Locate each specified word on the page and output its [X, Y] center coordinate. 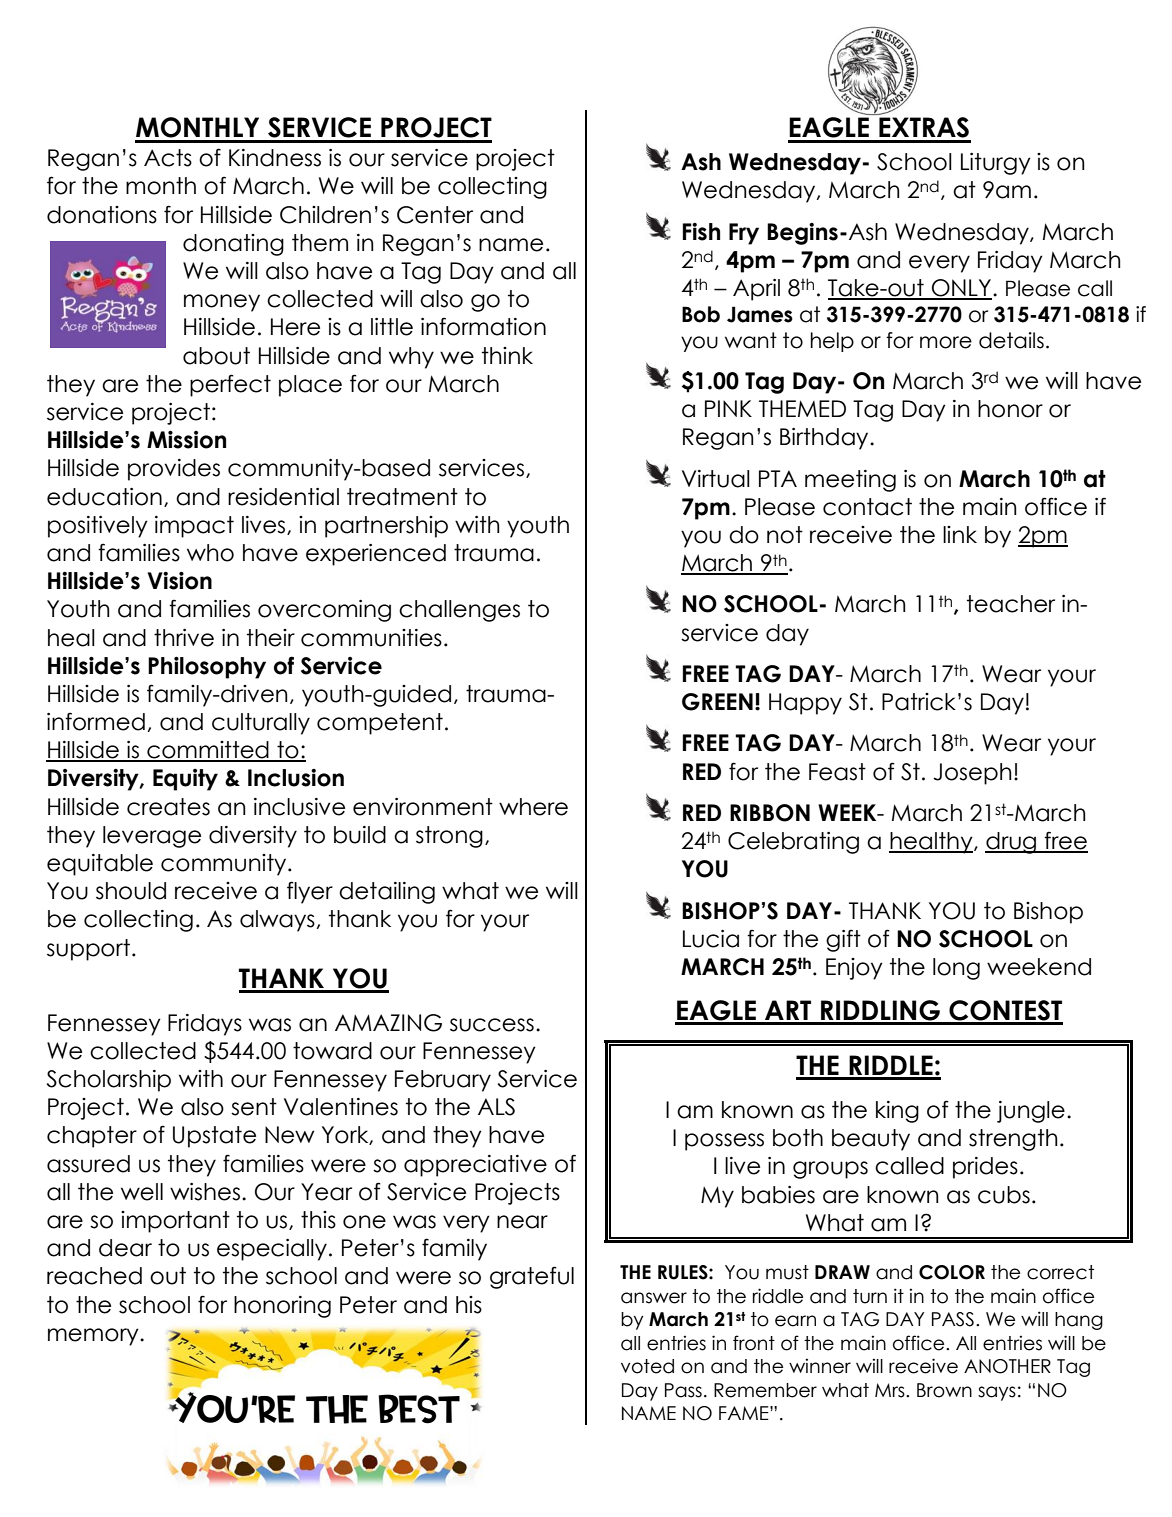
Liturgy [996, 164]
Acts [168, 158]
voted [647, 1366]
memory [94, 1337]
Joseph [972, 774]
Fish [701, 232]
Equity [185, 780]
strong [449, 837]
